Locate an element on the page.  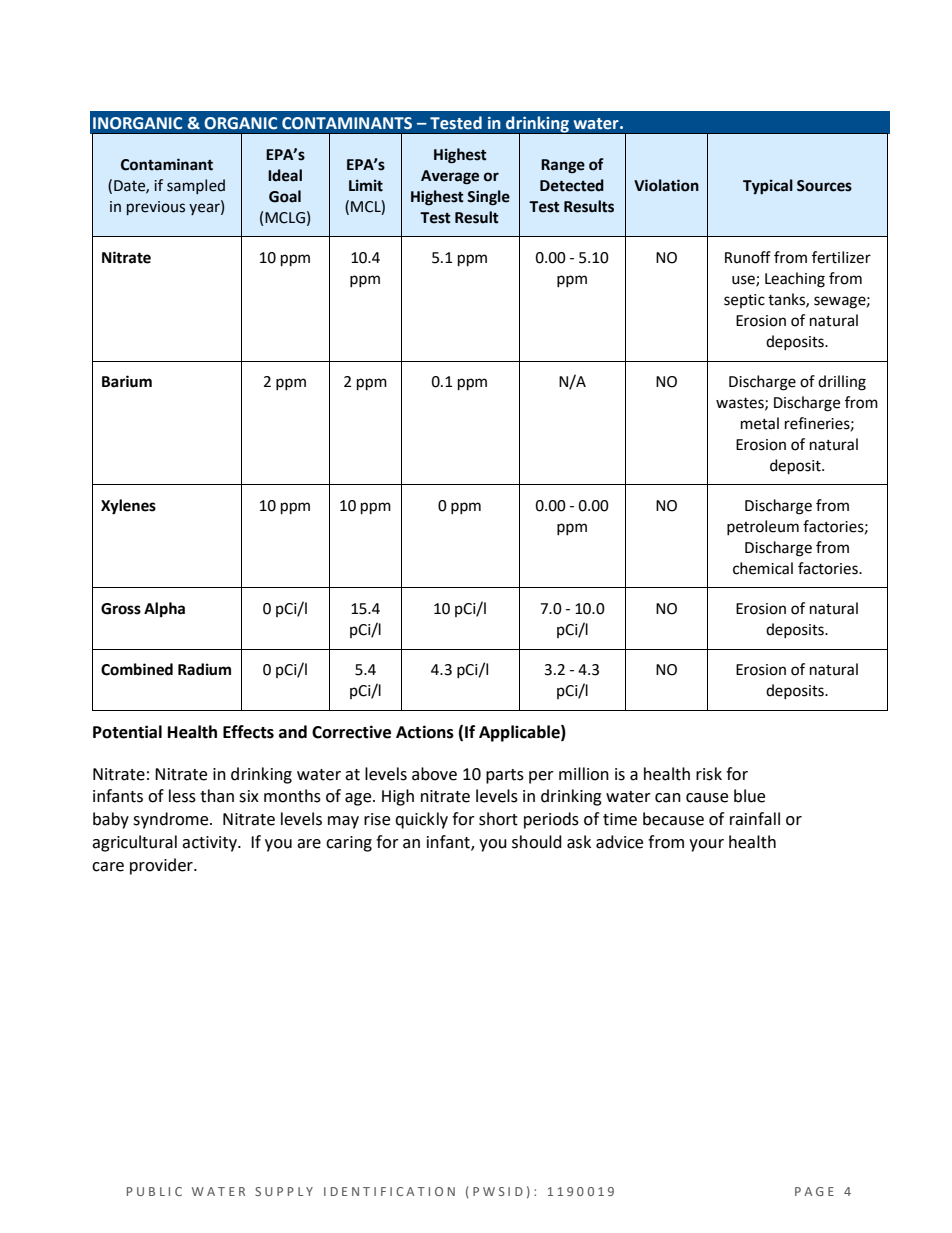
Effects is located at coordinates (248, 732).
